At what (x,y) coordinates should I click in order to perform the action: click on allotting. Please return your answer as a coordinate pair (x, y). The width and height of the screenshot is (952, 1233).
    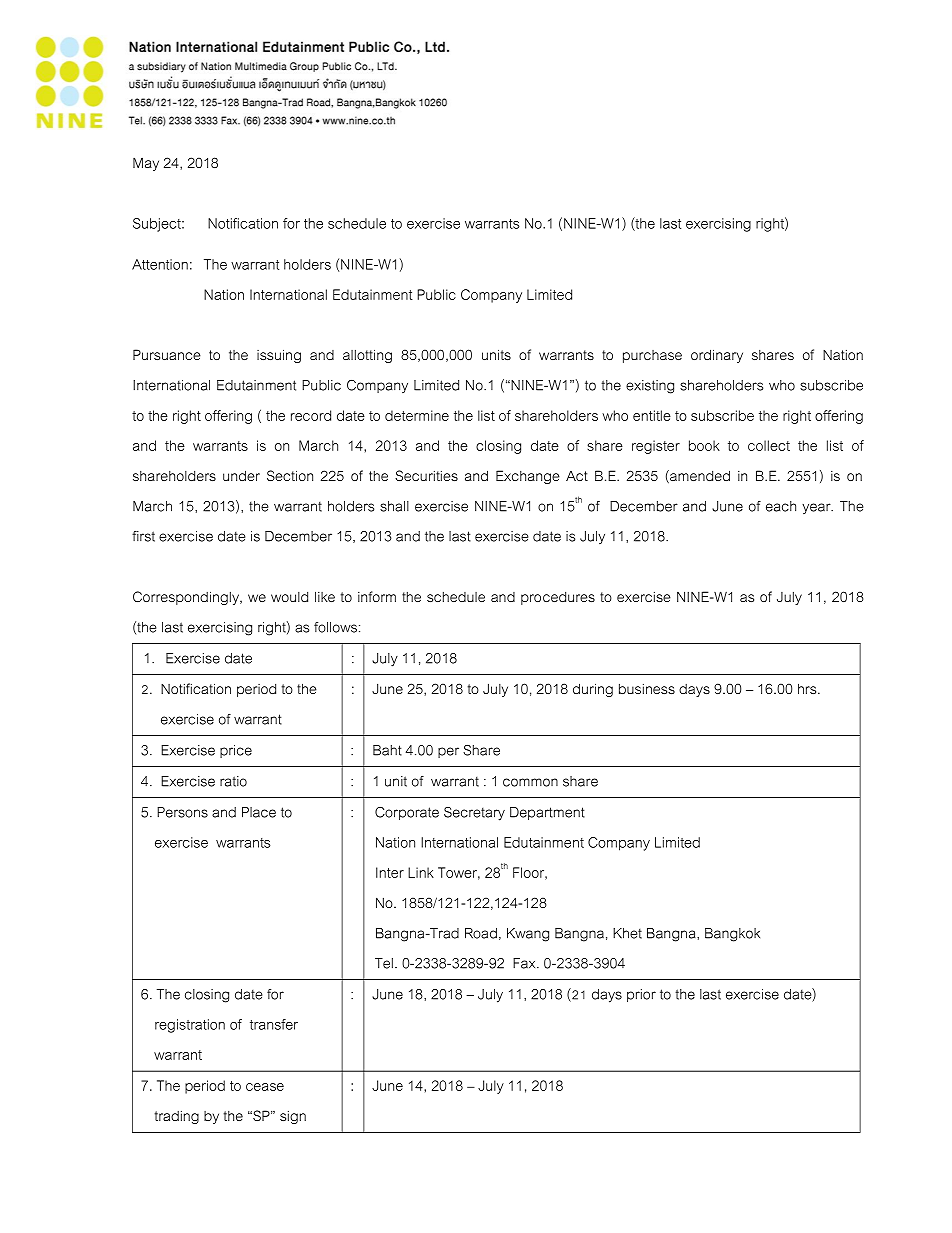
    Looking at the image, I should click on (367, 356).
